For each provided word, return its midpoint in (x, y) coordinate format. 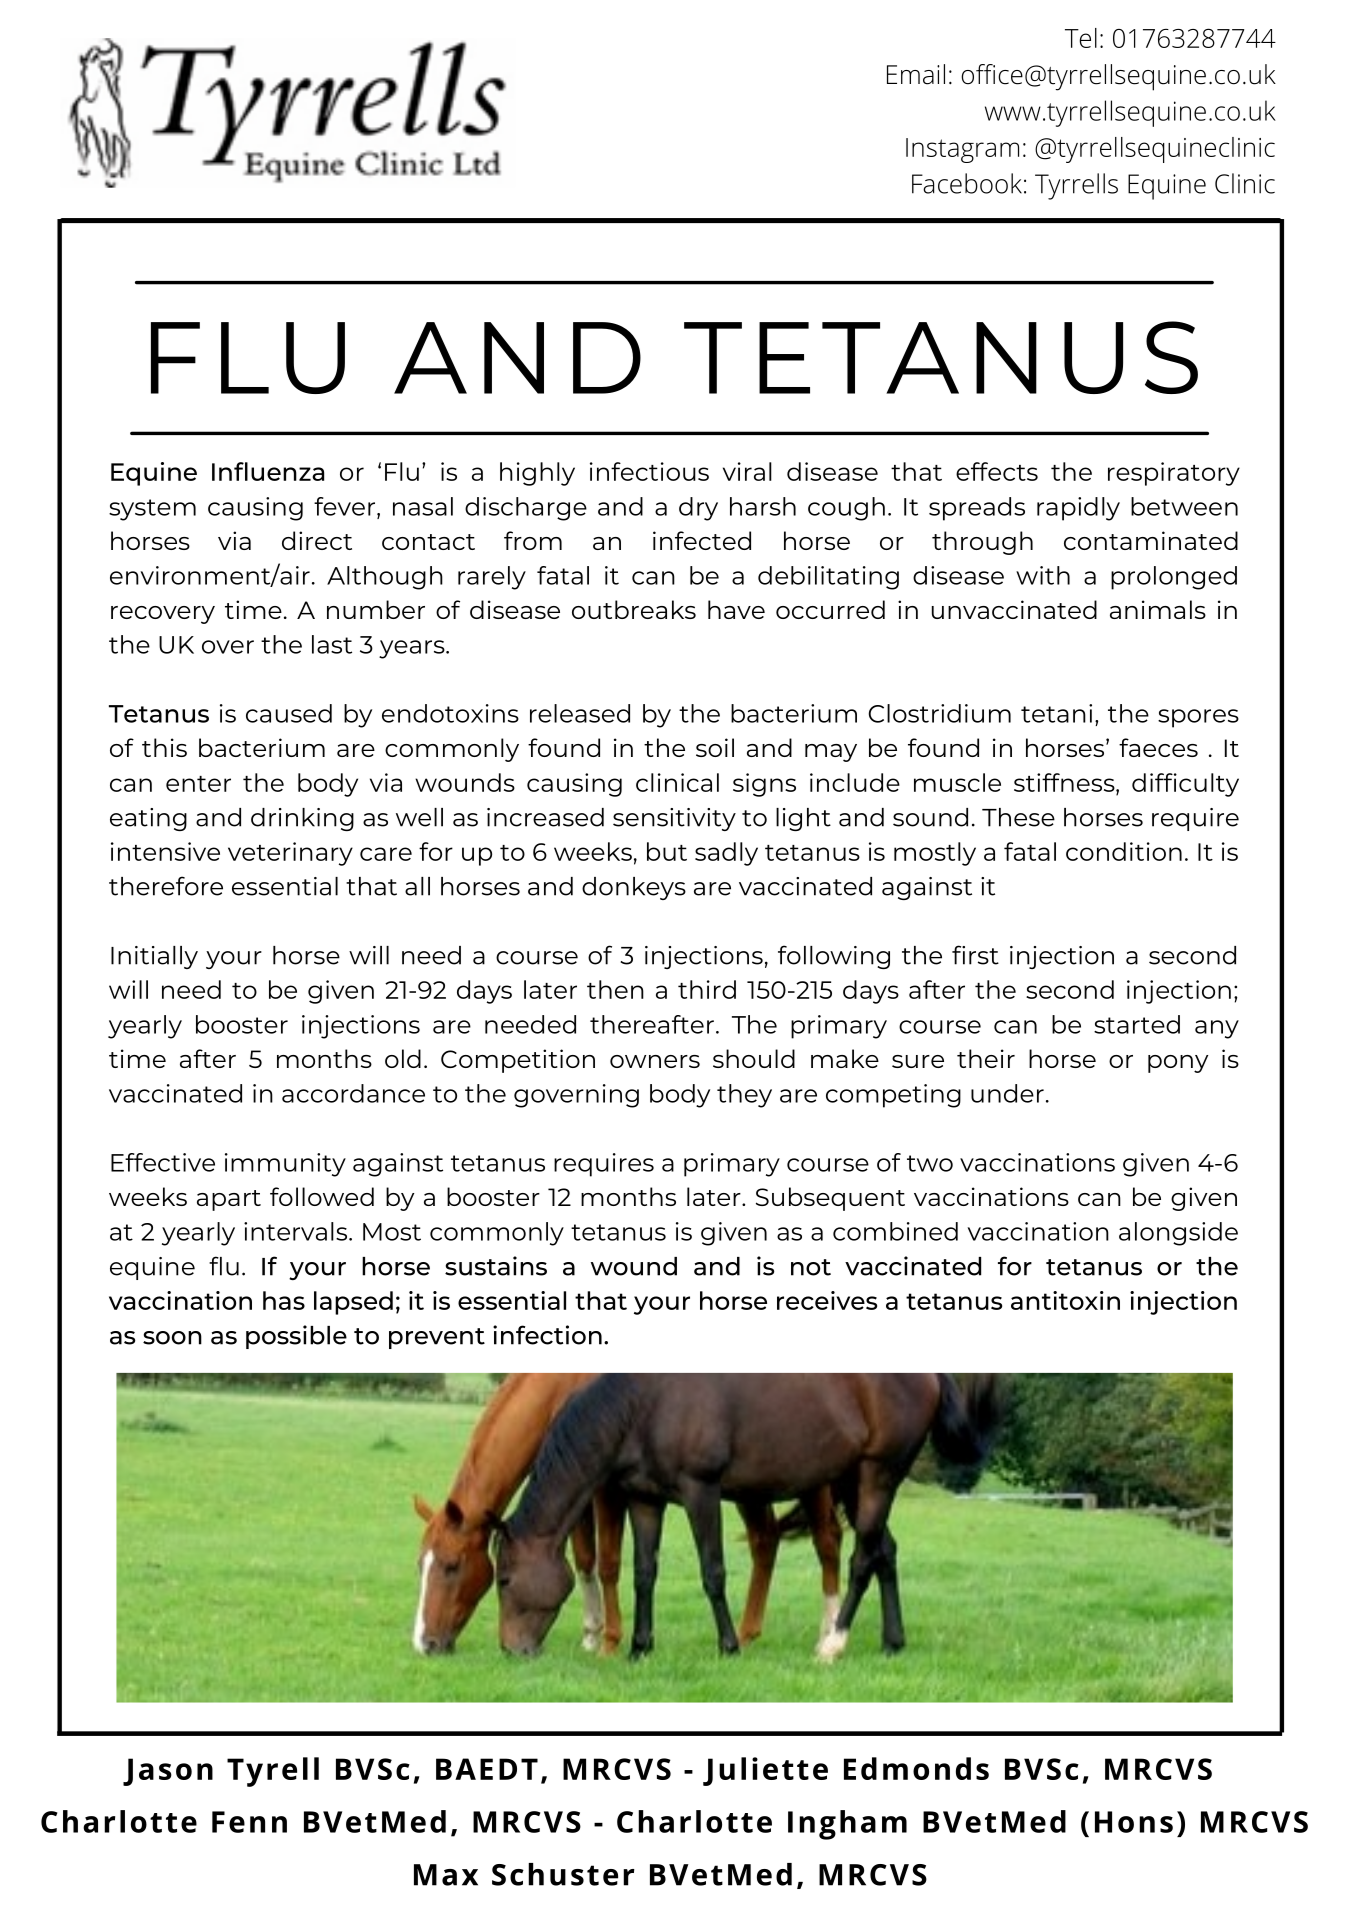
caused (289, 713)
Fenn (249, 1822)
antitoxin (1065, 1300)
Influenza (268, 471)
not (811, 1267)
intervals (297, 1231)
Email (916, 74)
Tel (1081, 38)
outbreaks (634, 609)
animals (1158, 609)
